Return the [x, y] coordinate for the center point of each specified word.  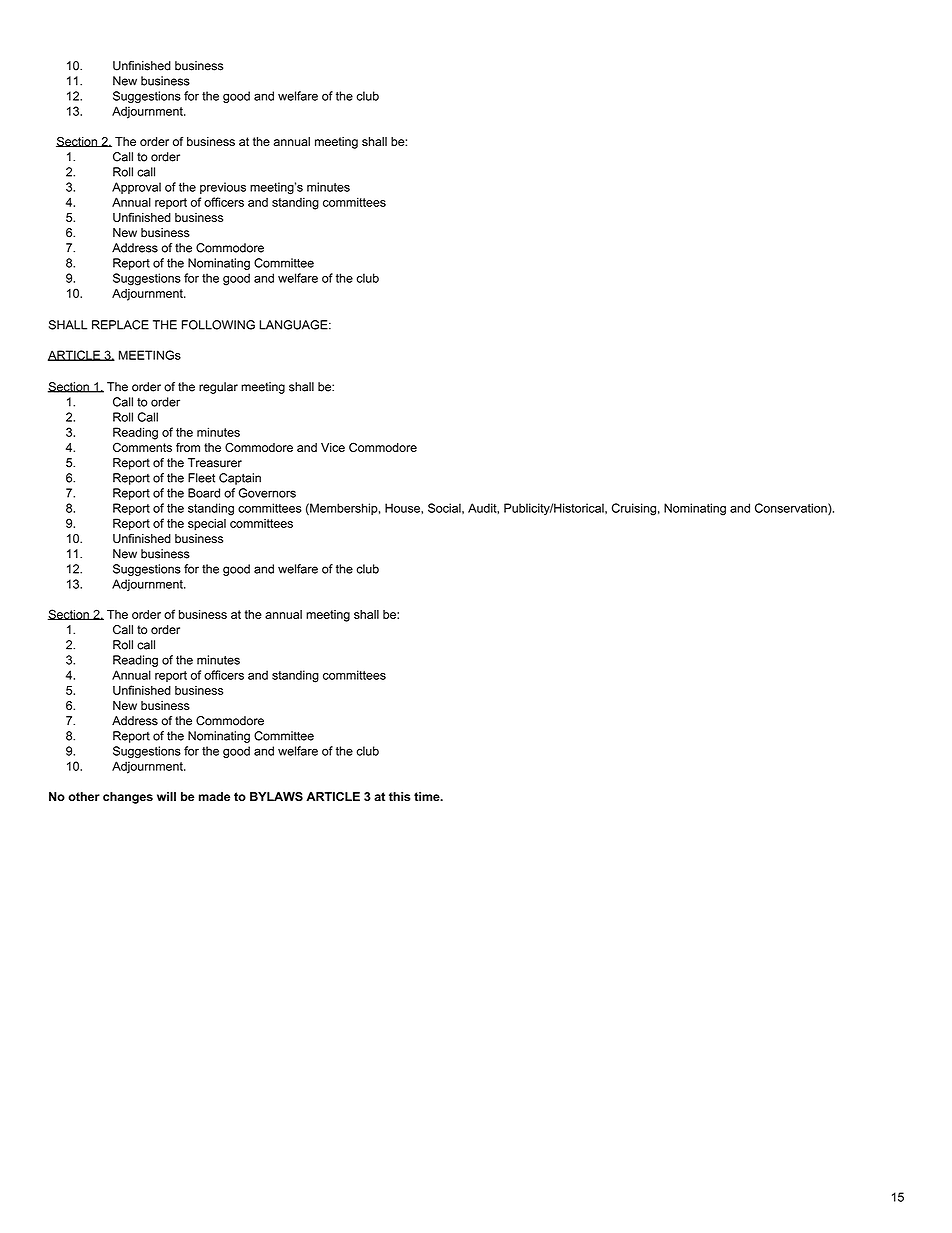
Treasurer [215, 463]
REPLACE [120, 325]
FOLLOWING [218, 325]
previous [223, 188]
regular [218, 388]
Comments [142, 447]
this [400, 796]
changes [128, 798]
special [207, 525]
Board [204, 493]
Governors [267, 493]
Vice [333, 447]
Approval [136, 188]
